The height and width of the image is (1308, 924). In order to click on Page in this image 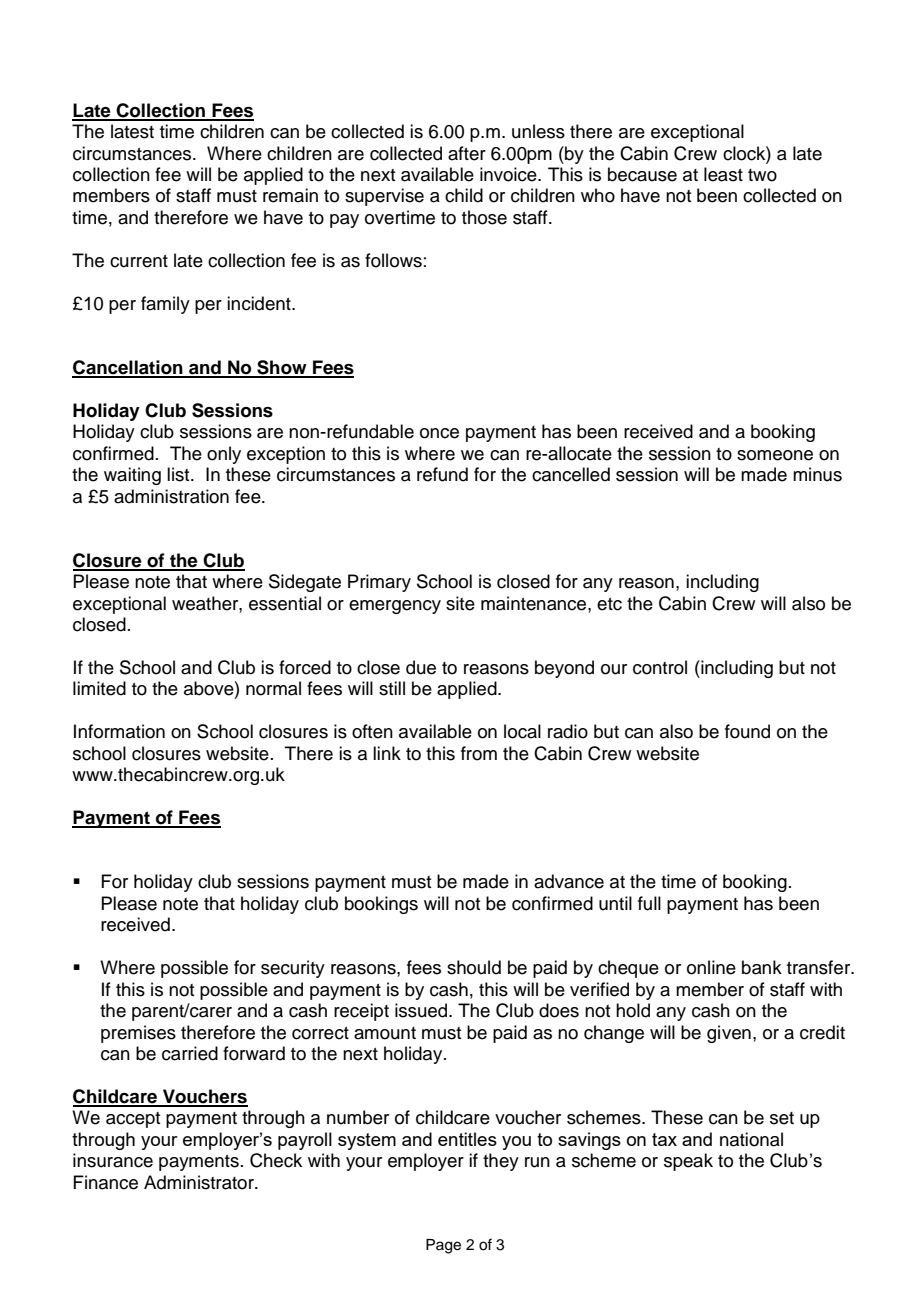, I will do `click(443, 1246)`.
